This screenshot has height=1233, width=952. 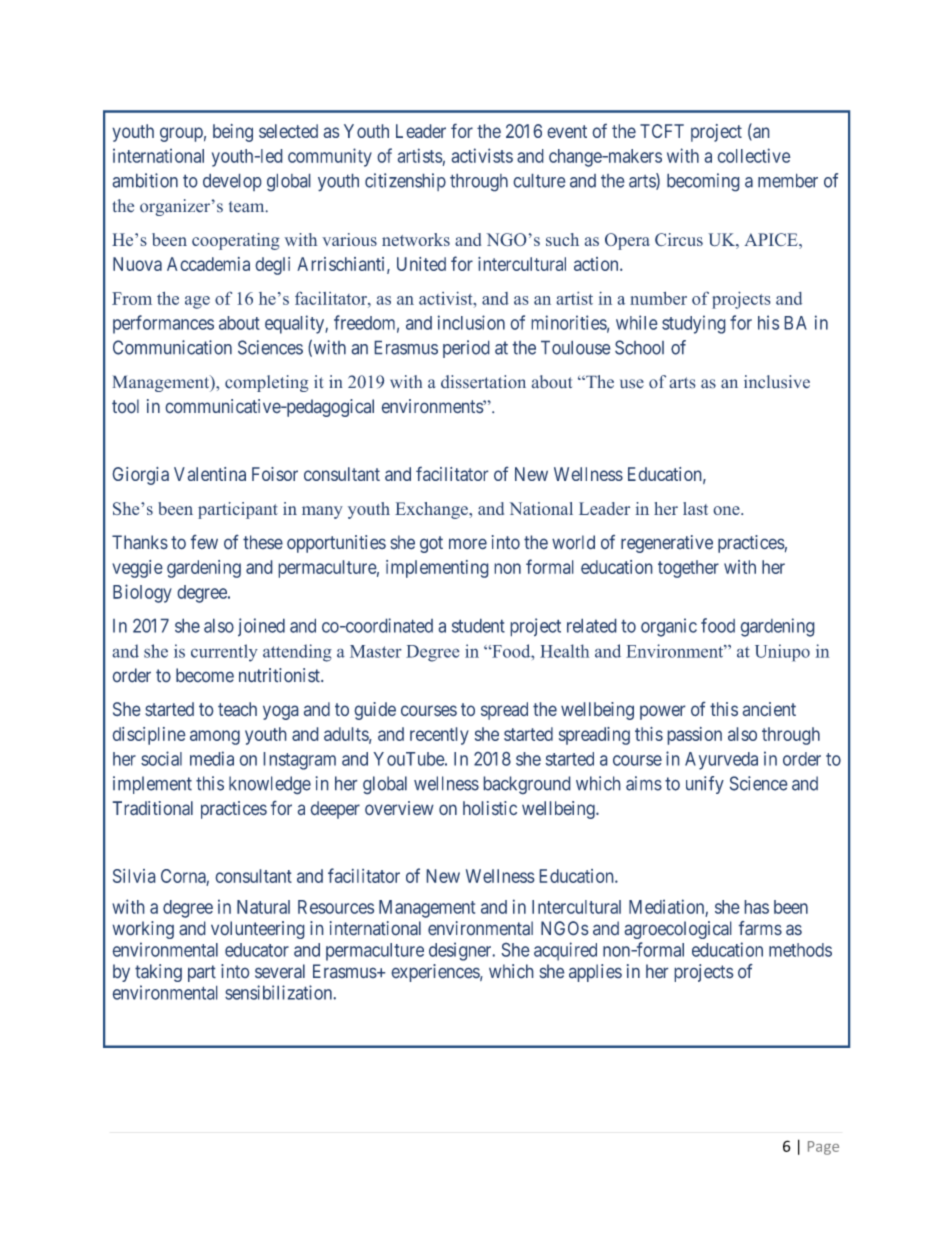 I want to click on designer, so click(x=461, y=951).
